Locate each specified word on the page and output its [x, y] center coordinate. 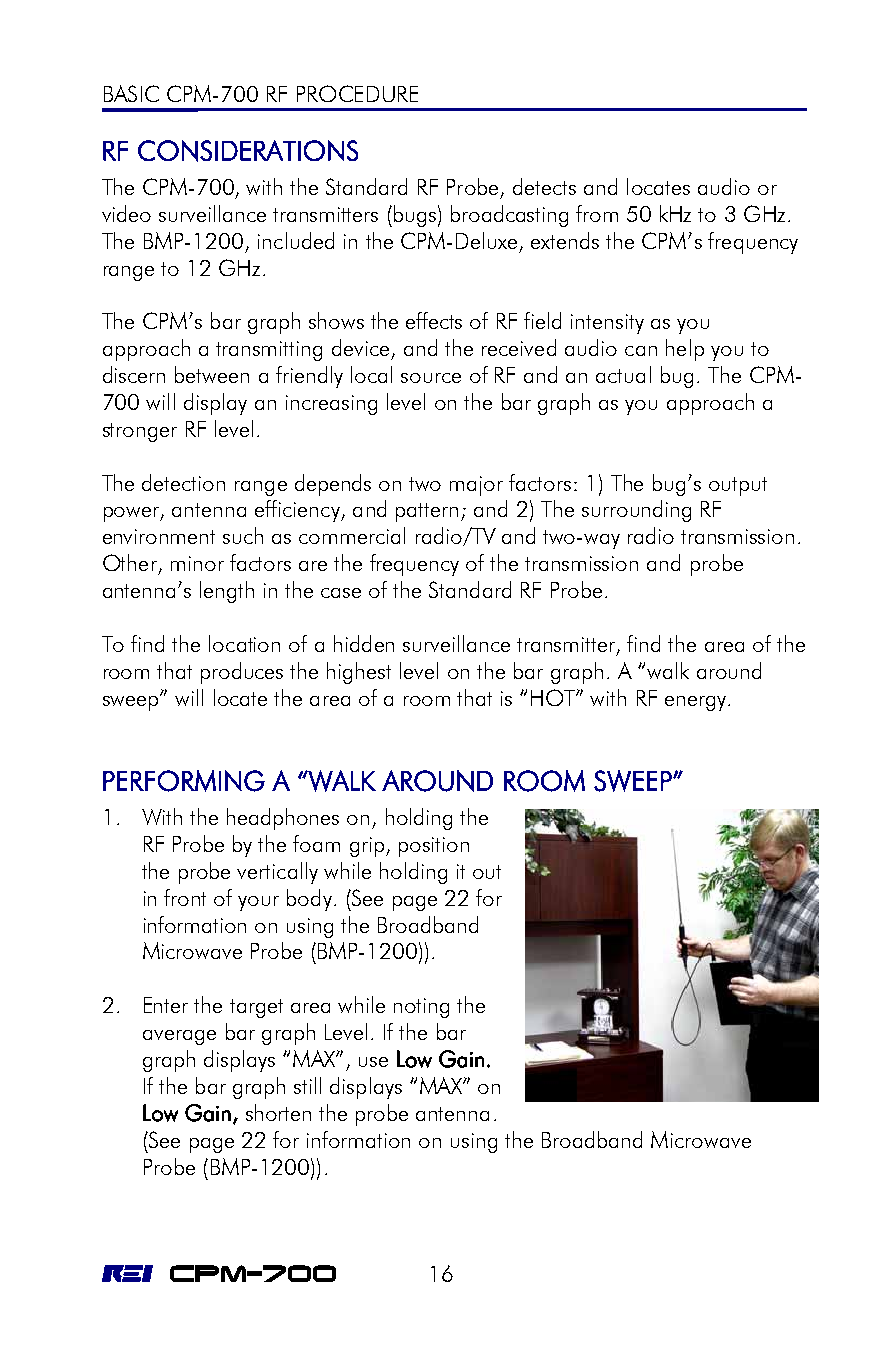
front [185, 897]
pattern [427, 512]
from [597, 213]
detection [183, 482]
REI [127, 1273]
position [434, 847]
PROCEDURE [357, 93]
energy [695, 703]
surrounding [636, 511]
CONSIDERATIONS [248, 151]
